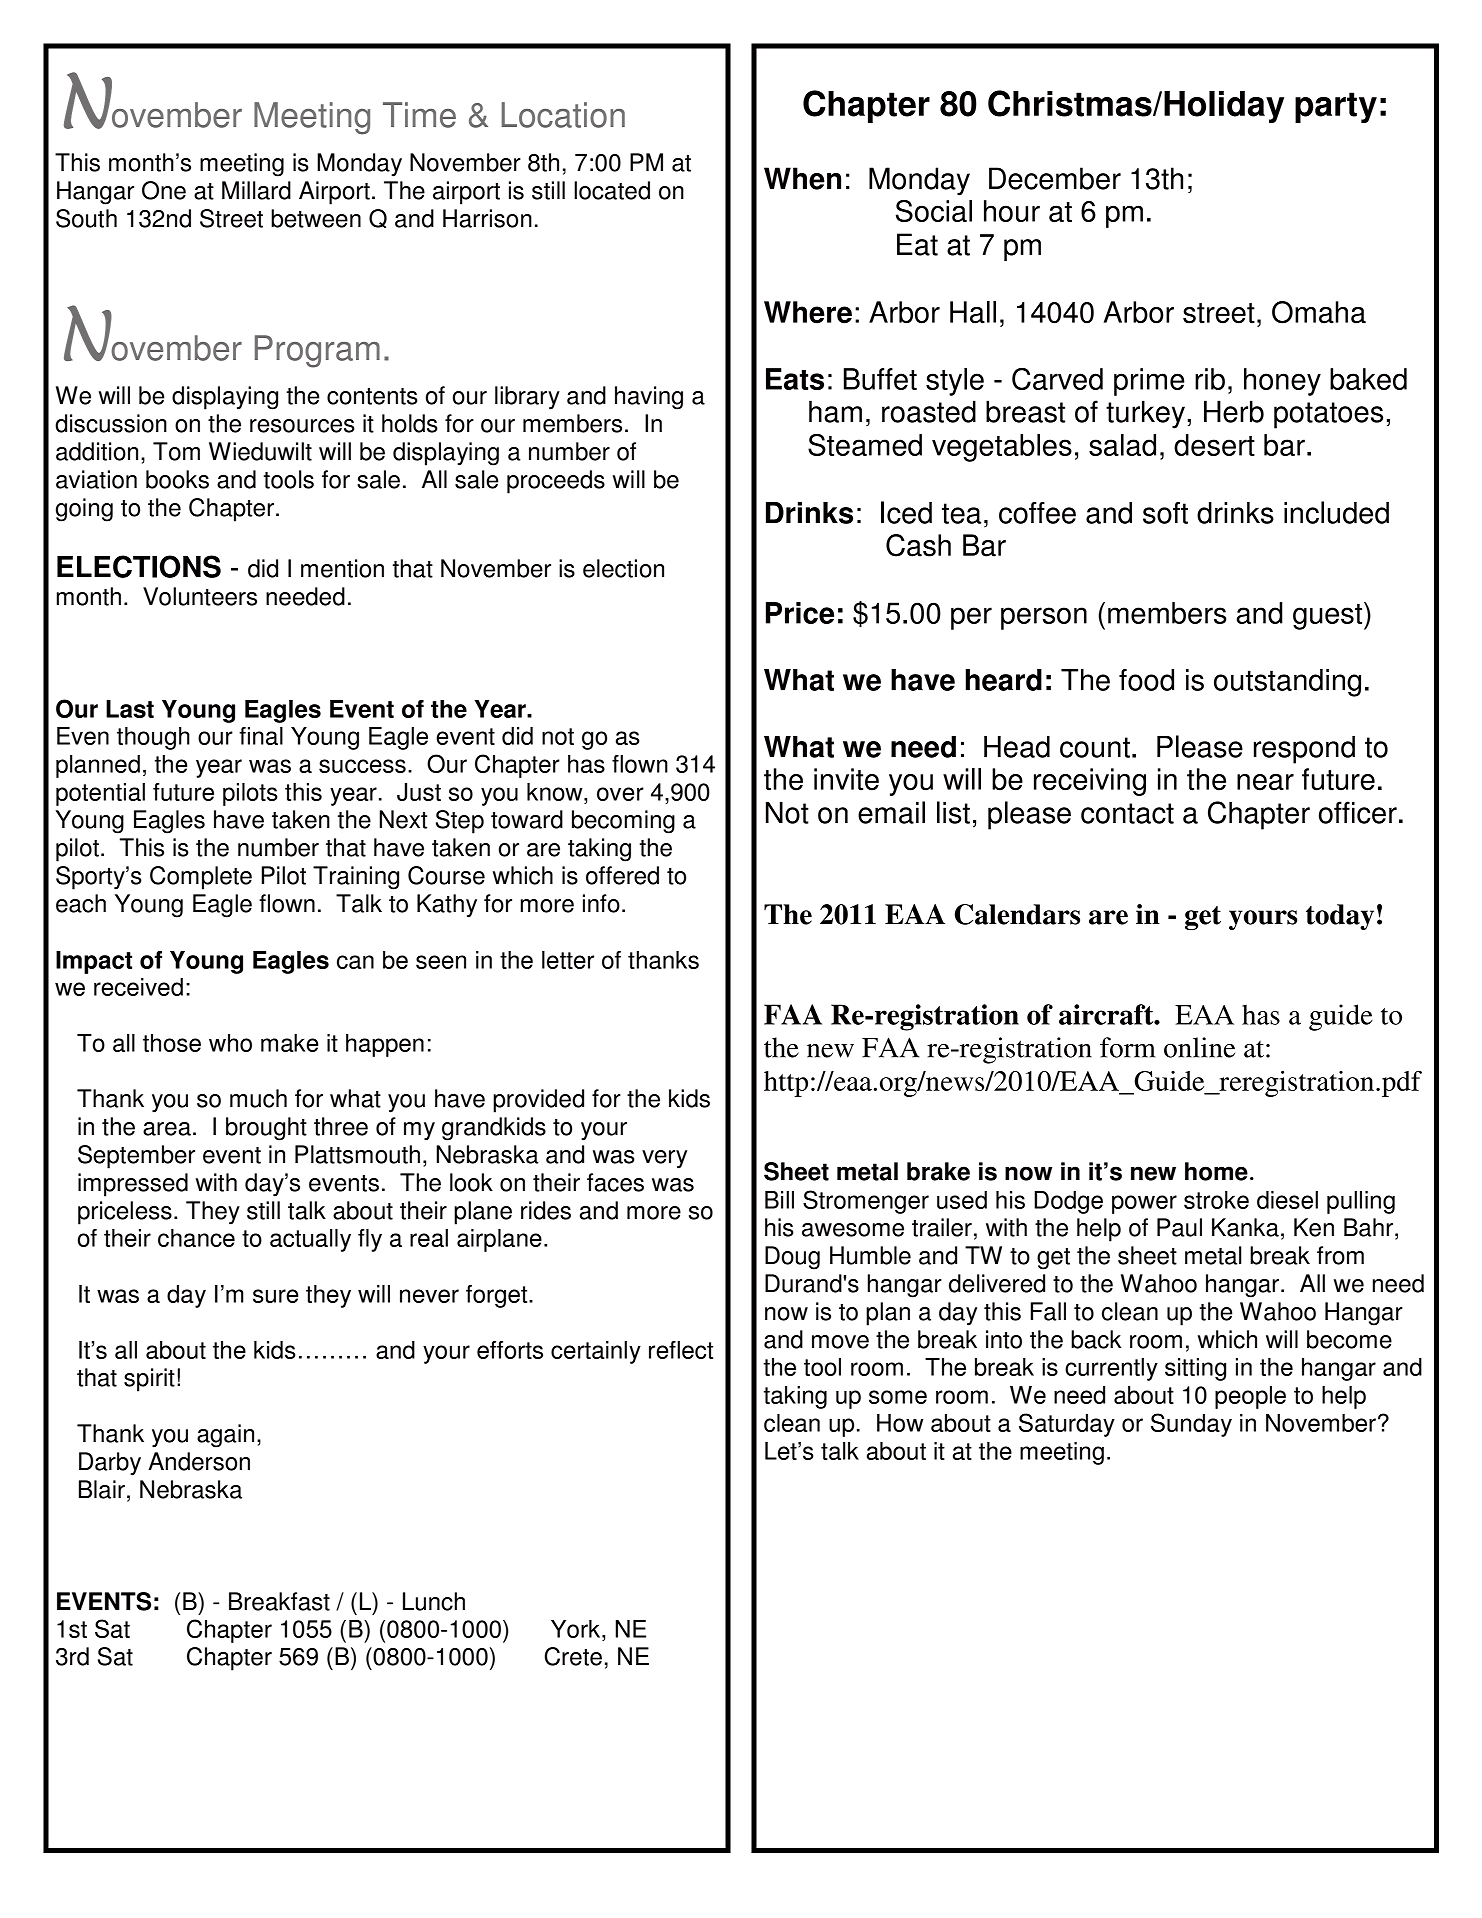 This document has width=1482, height=1918. What do you see at coordinates (434, 1601) in the document?
I see `Lunch` at bounding box center [434, 1601].
